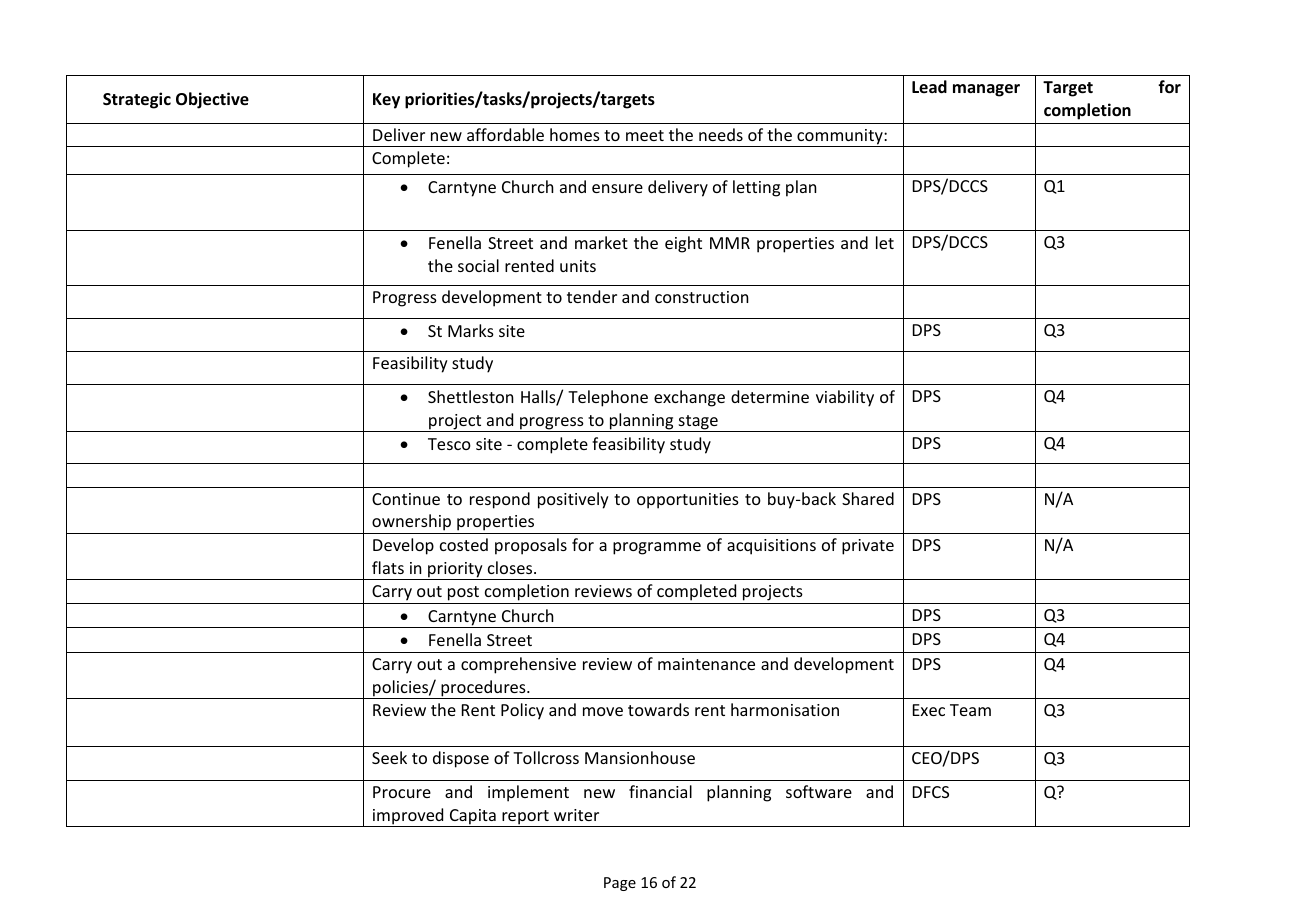 The width and height of the page is (1308, 924). What do you see at coordinates (471, 330) in the page?
I see `Marks` at bounding box center [471, 330].
